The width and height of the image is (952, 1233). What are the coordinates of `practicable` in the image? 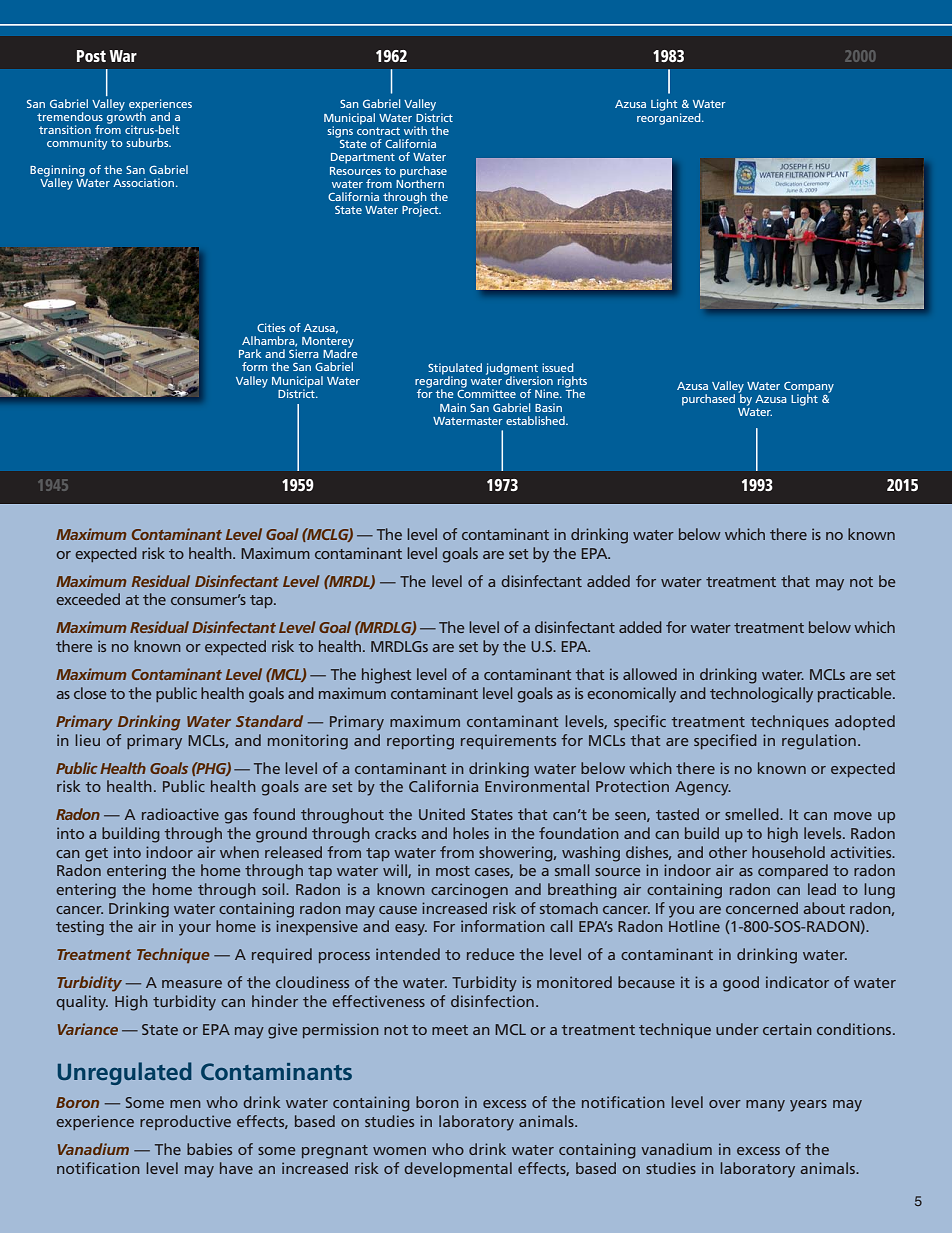 It's located at (856, 694).
